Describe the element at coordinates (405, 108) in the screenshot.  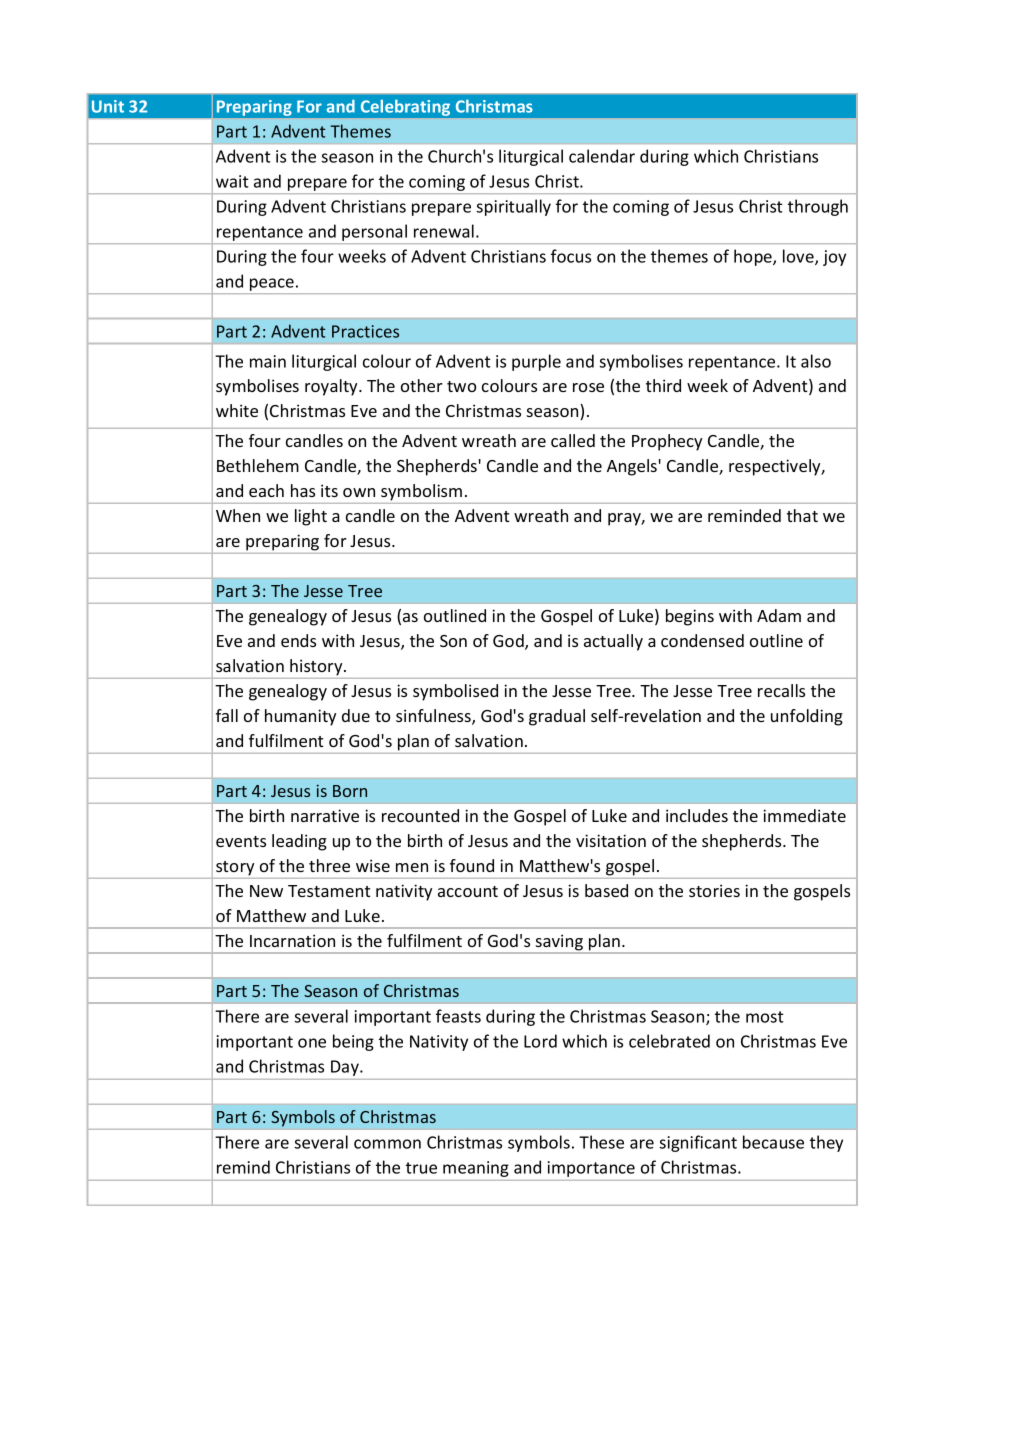
I see `Celebrating` at that location.
